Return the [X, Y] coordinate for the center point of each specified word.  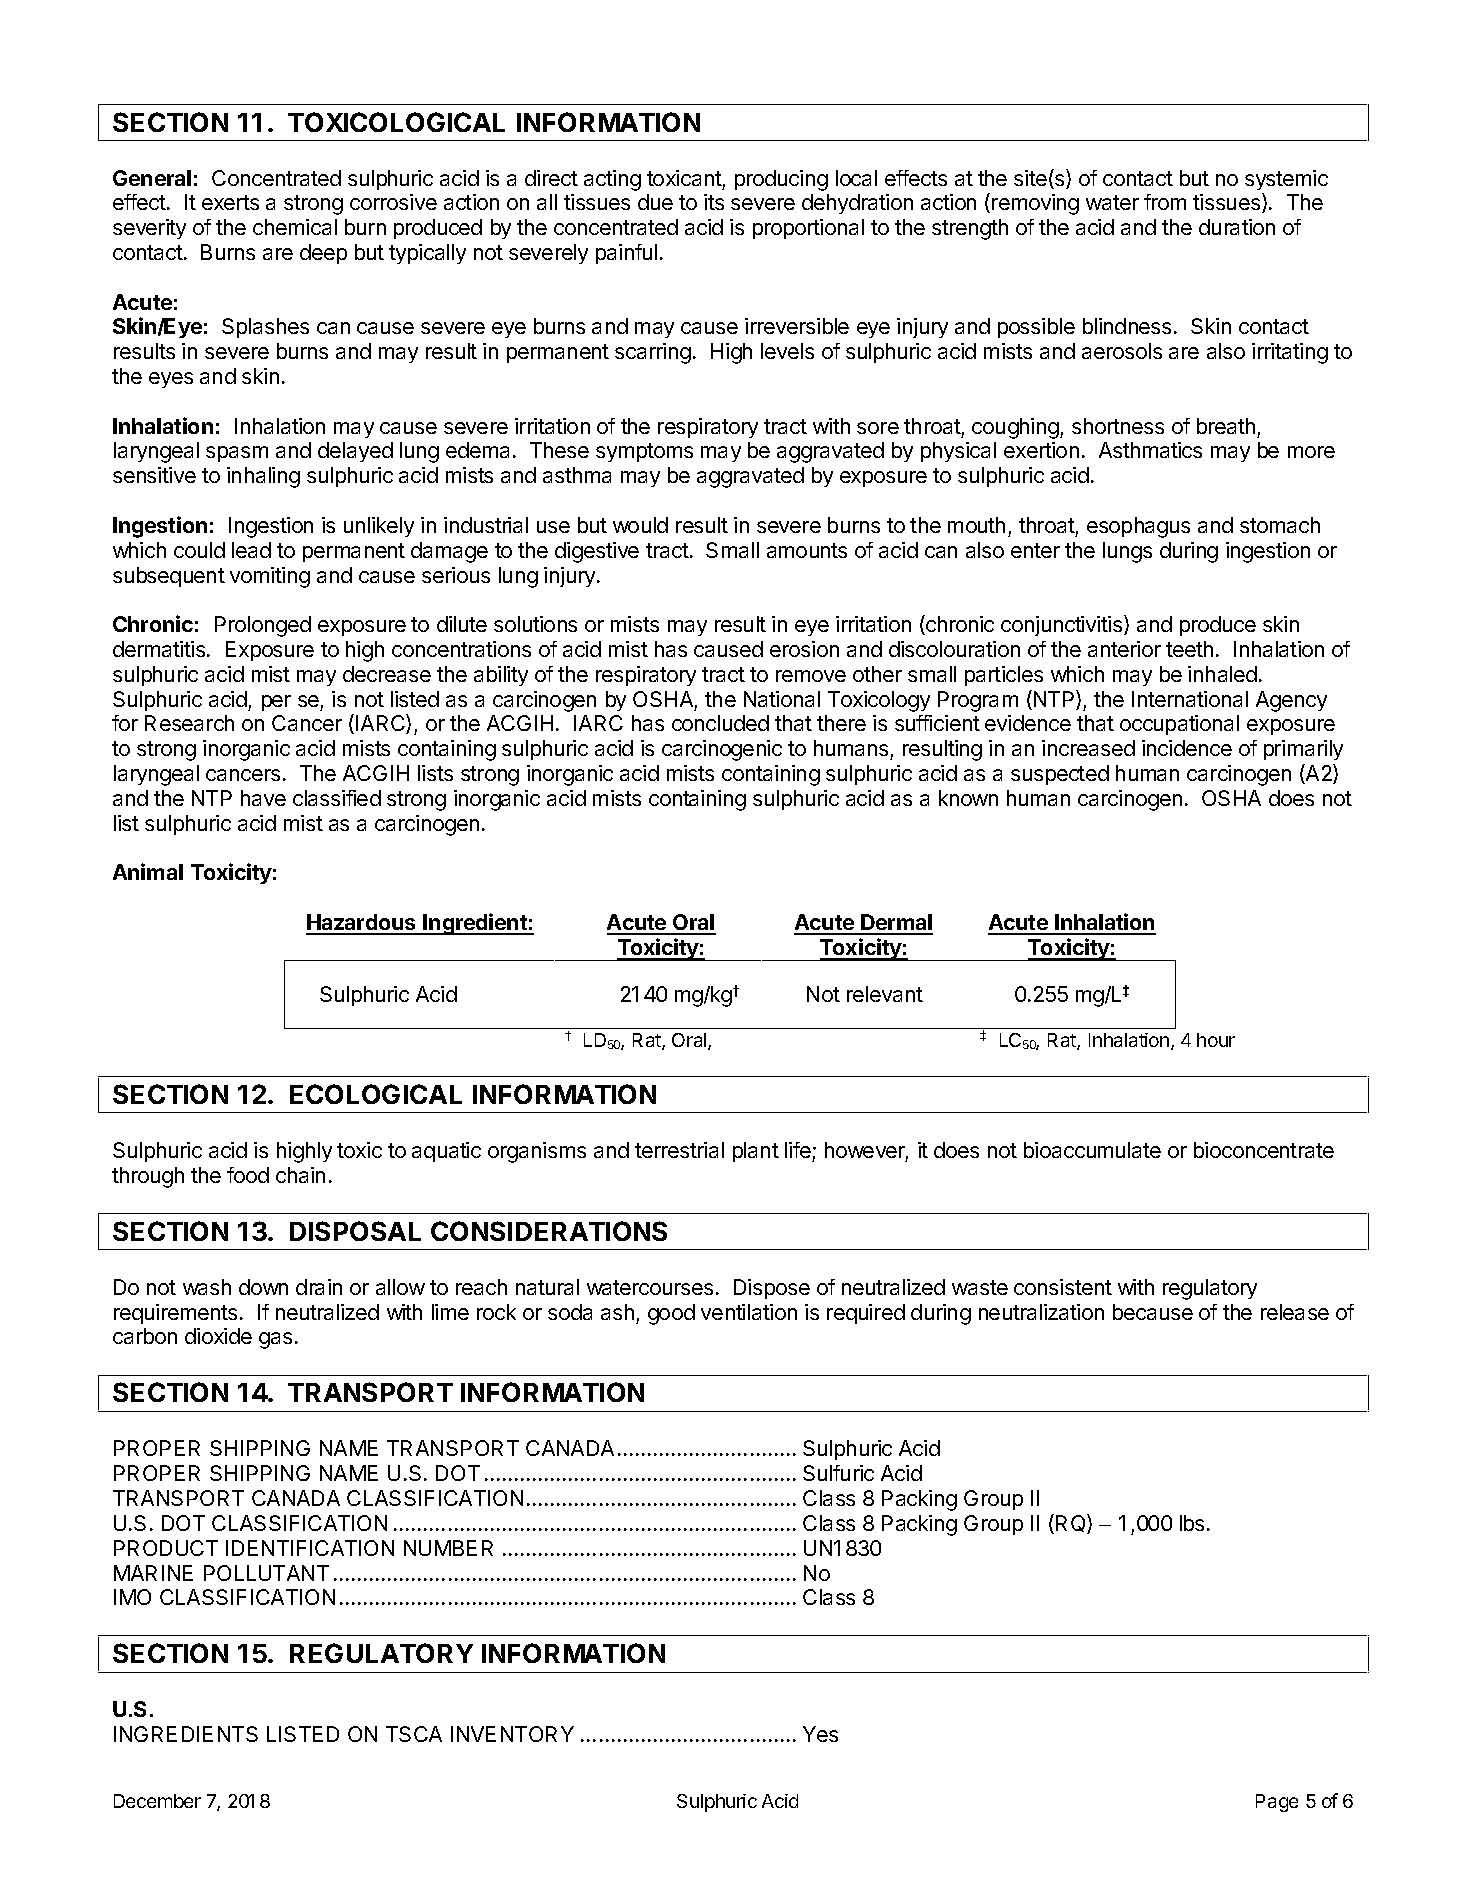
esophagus [1138, 527]
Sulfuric [838, 1473]
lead [251, 550]
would [640, 525]
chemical [295, 227]
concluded [720, 723]
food [248, 1175]
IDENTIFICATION [310, 1548]
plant [756, 1152]
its [714, 202]
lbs [1192, 1523]
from [1165, 202]
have [263, 798]
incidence [1187, 748]
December [157, 1801]
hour [1216, 1040]
